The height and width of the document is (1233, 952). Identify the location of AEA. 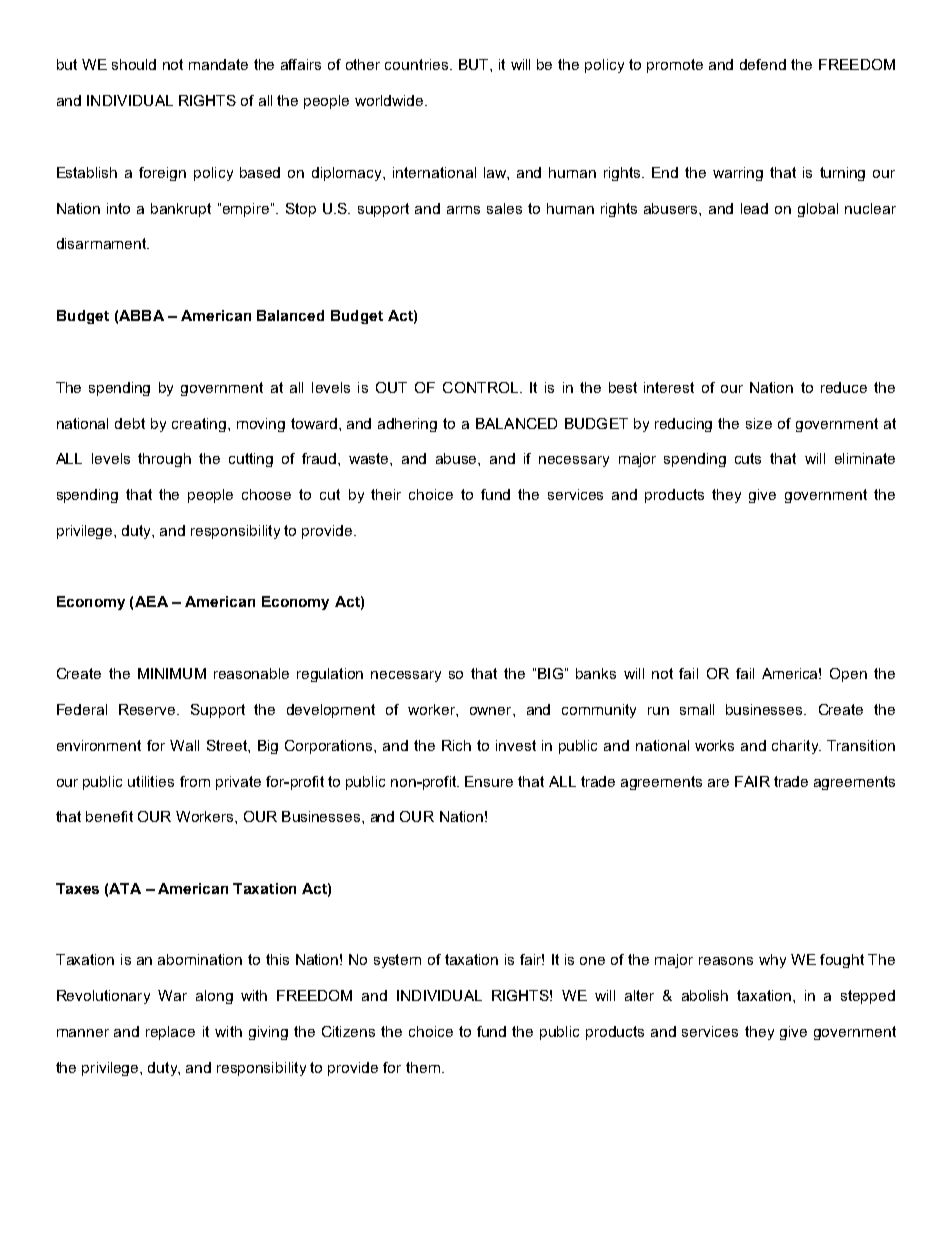
(151, 601).
